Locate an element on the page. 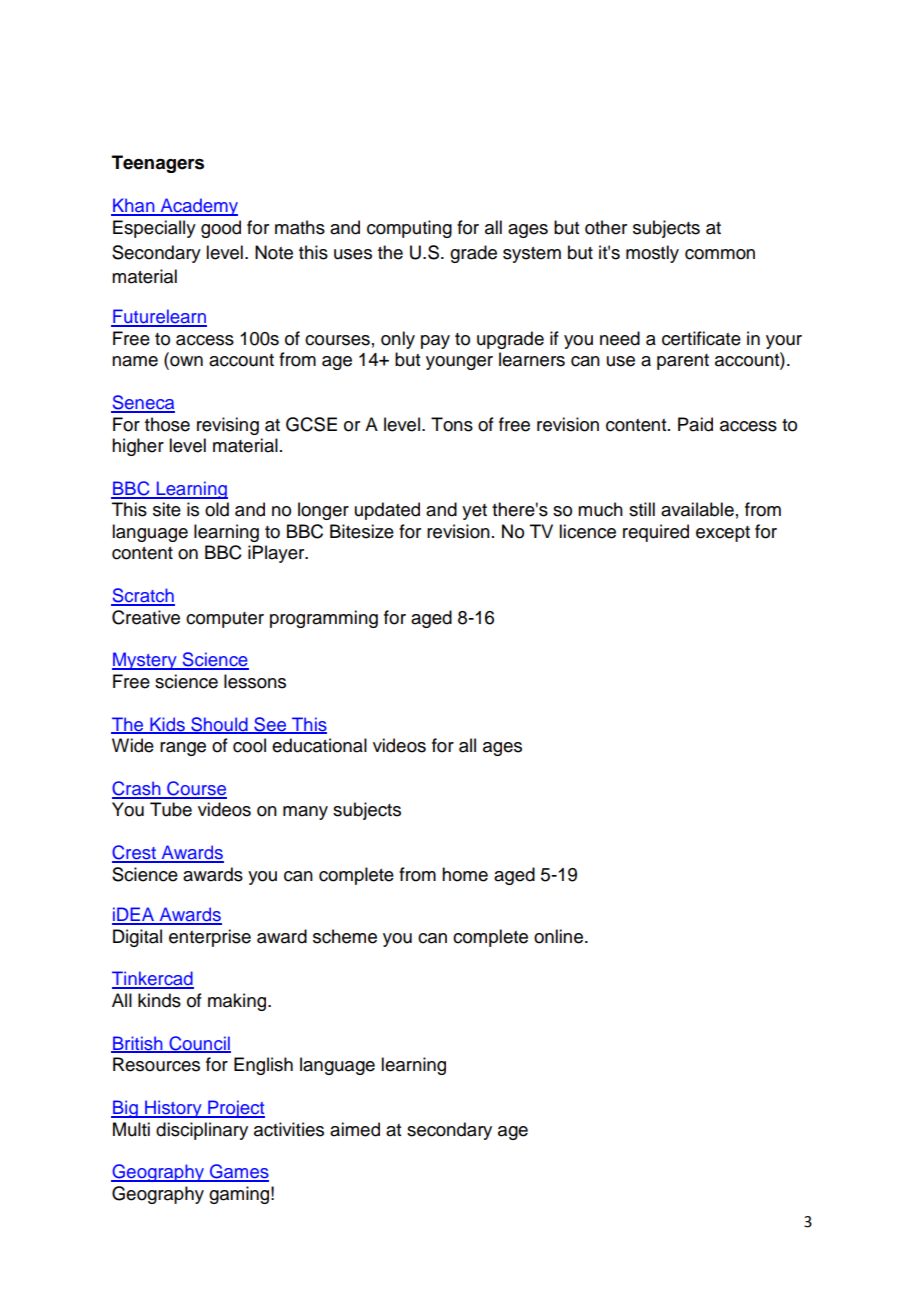 This image has height=1308, width=924. common is located at coordinates (720, 254).
